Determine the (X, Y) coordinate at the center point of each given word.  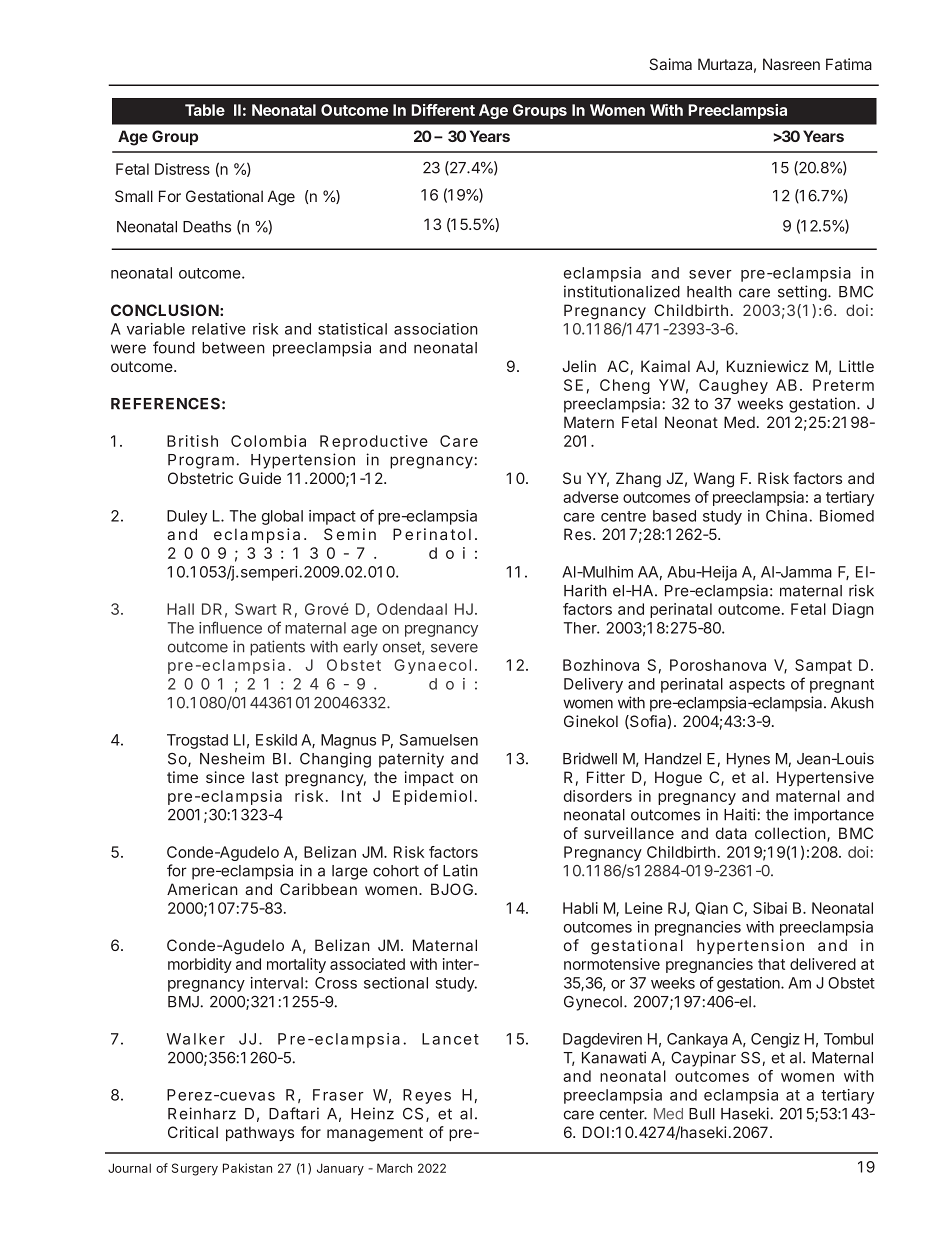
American (202, 889)
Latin (460, 870)
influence (230, 627)
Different (443, 110)
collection (790, 833)
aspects (757, 686)
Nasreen (791, 64)
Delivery (593, 685)
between (233, 348)
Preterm (843, 385)
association (436, 329)
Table (205, 110)
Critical (193, 1132)
